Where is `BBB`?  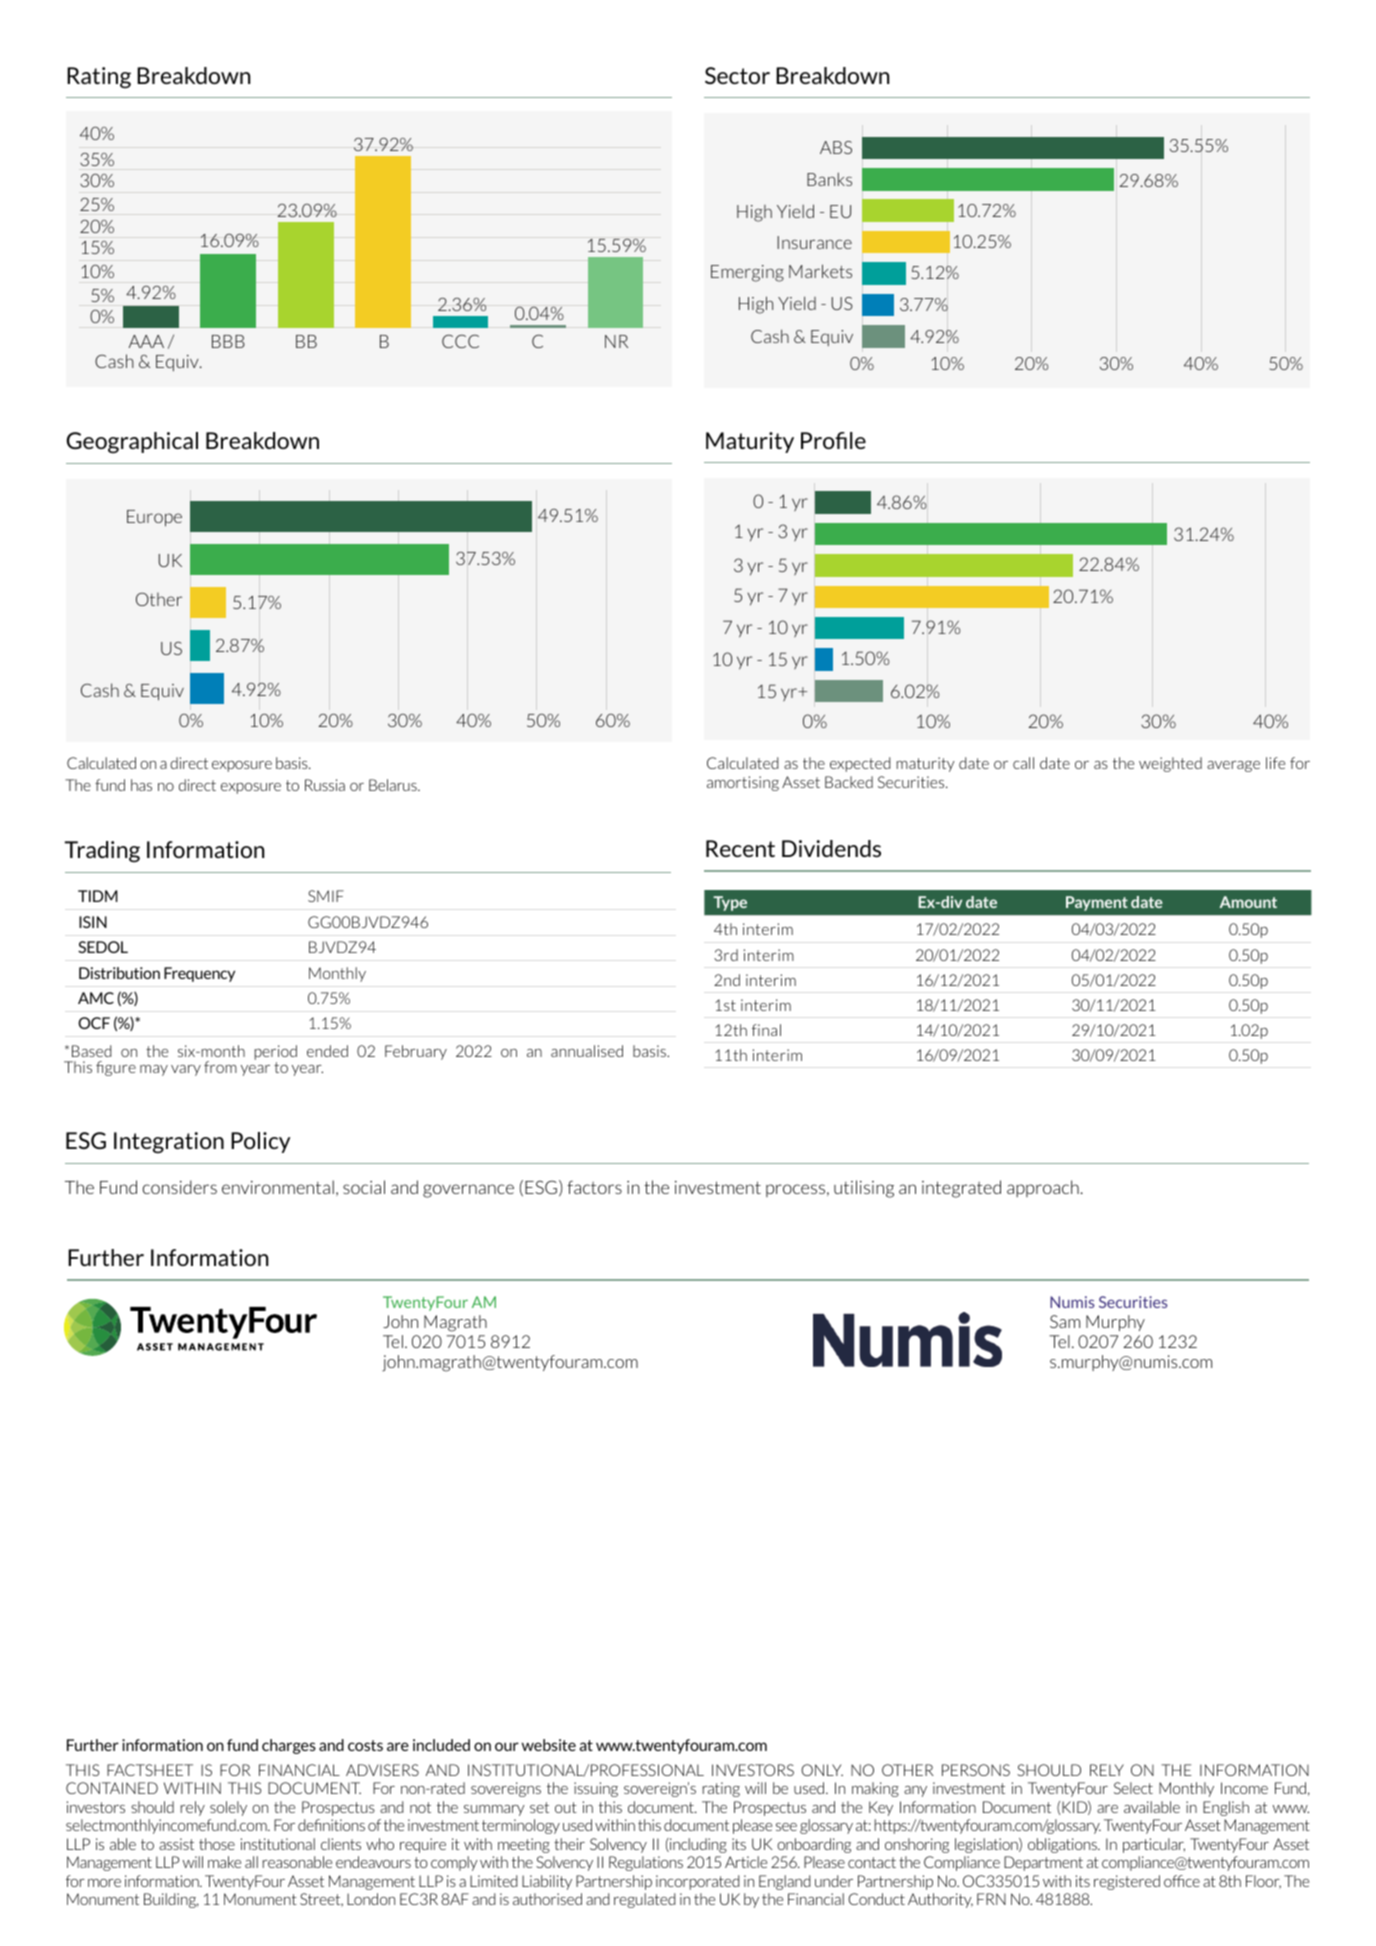 BBB is located at coordinates (228, 341).
